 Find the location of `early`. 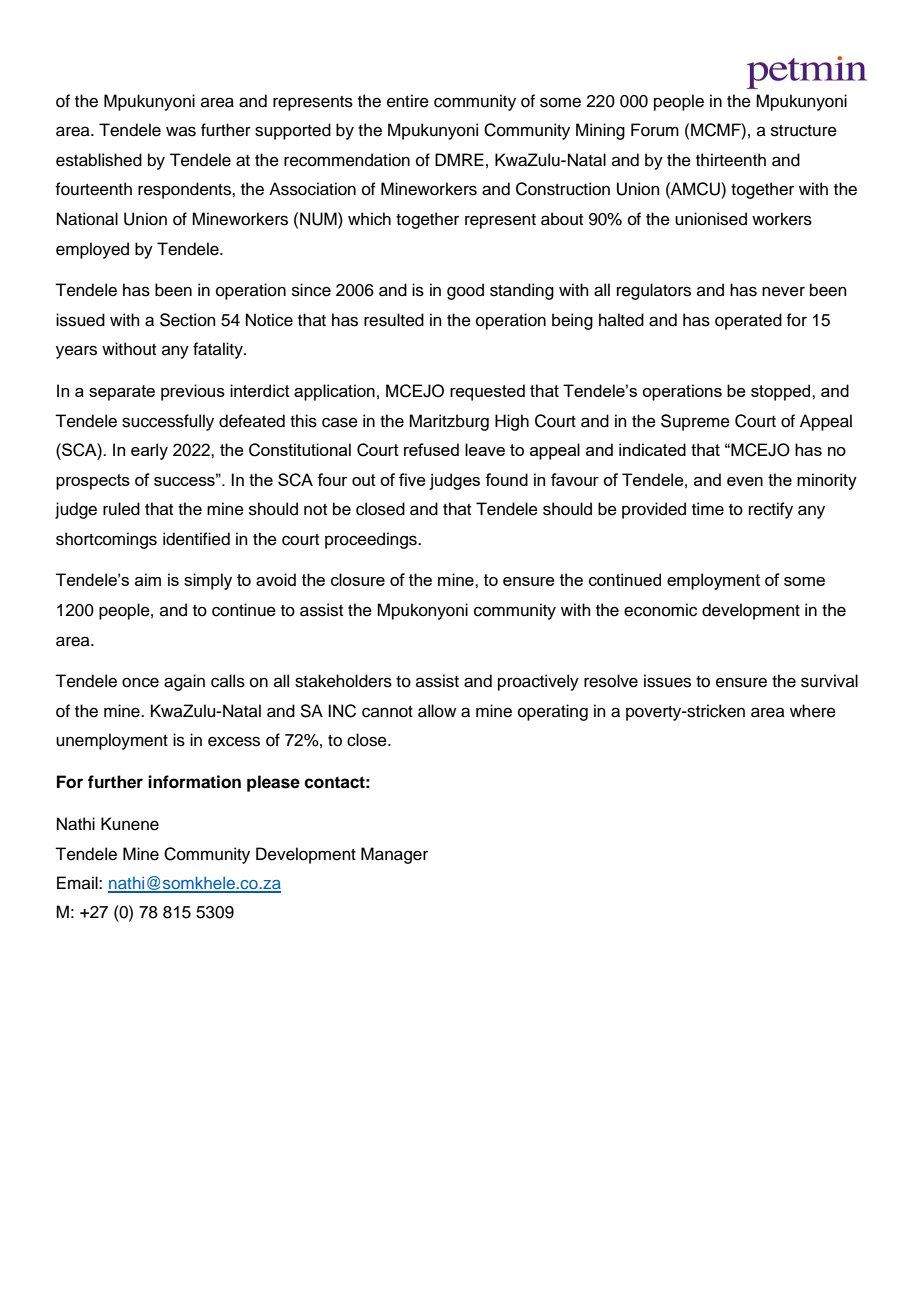

early is located at coordinates (149, 451).
